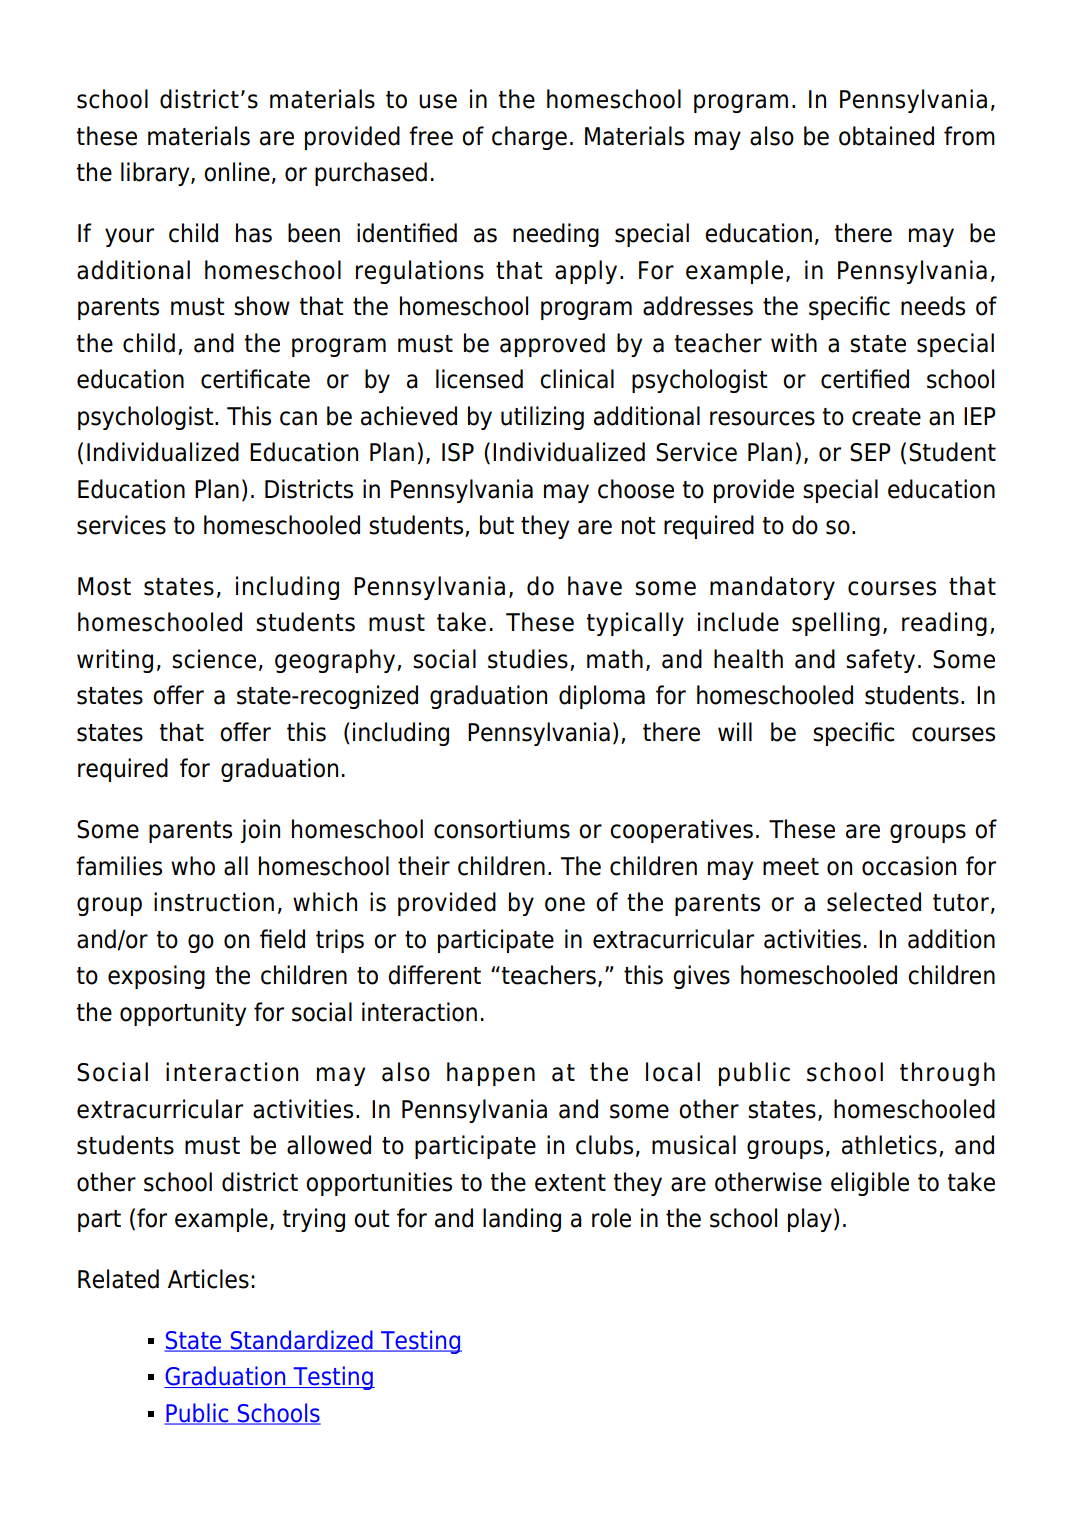  What do you see at coordinates (602, 697) in the document?
I see `diploma` at bounding box center [602, 697].
